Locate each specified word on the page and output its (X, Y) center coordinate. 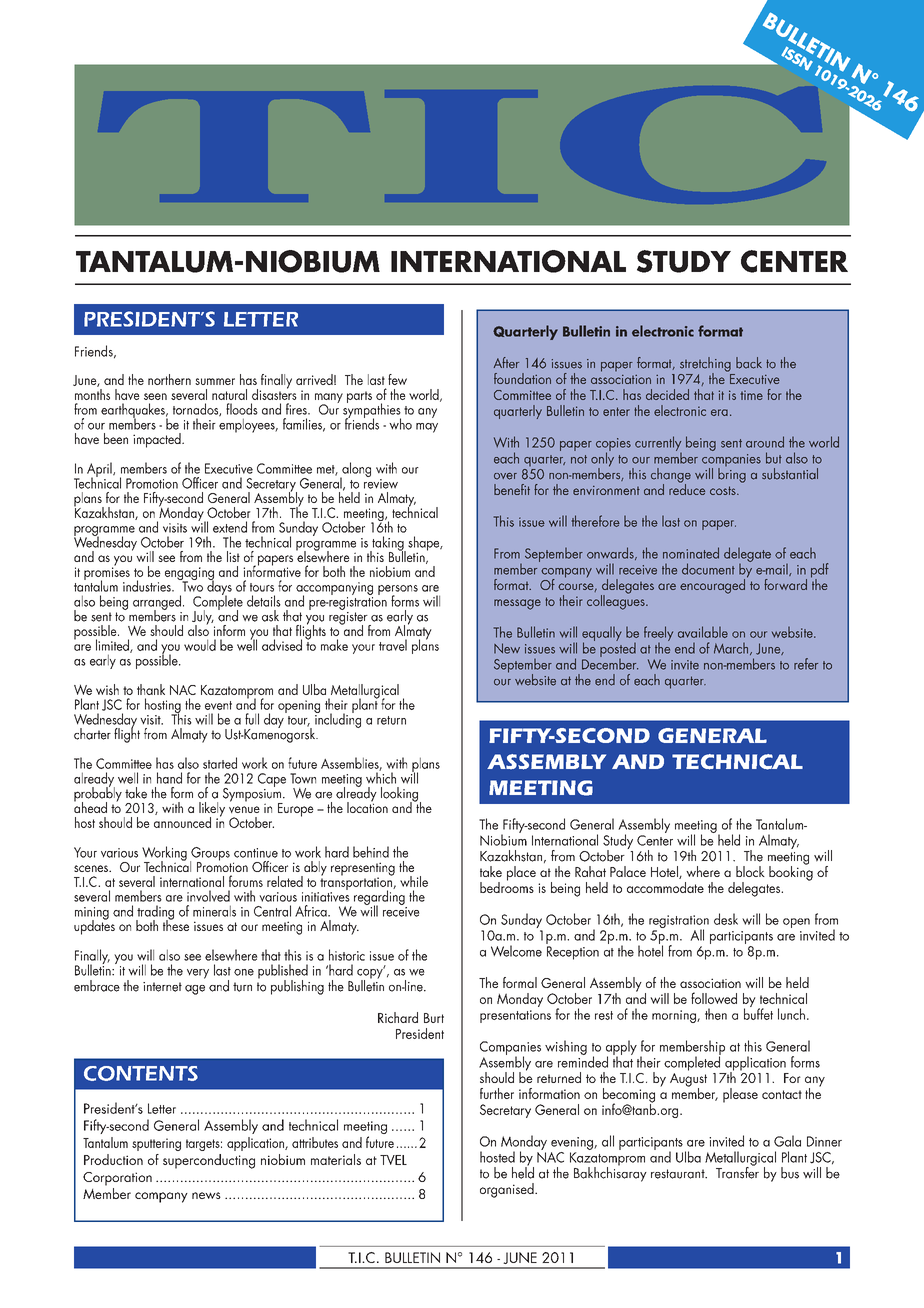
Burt (434, 1018)
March (732, 649)
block (750, 871)
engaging (189, 575)
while (414, 881)
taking (388, 544)
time (752, 395)
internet (162, 987)
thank (151, 689)
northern (169, 379)
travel (393, 645)
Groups (210, 855)
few (397, 379)
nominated (691, 553)
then (716, 1014)
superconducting (209, 1161)
